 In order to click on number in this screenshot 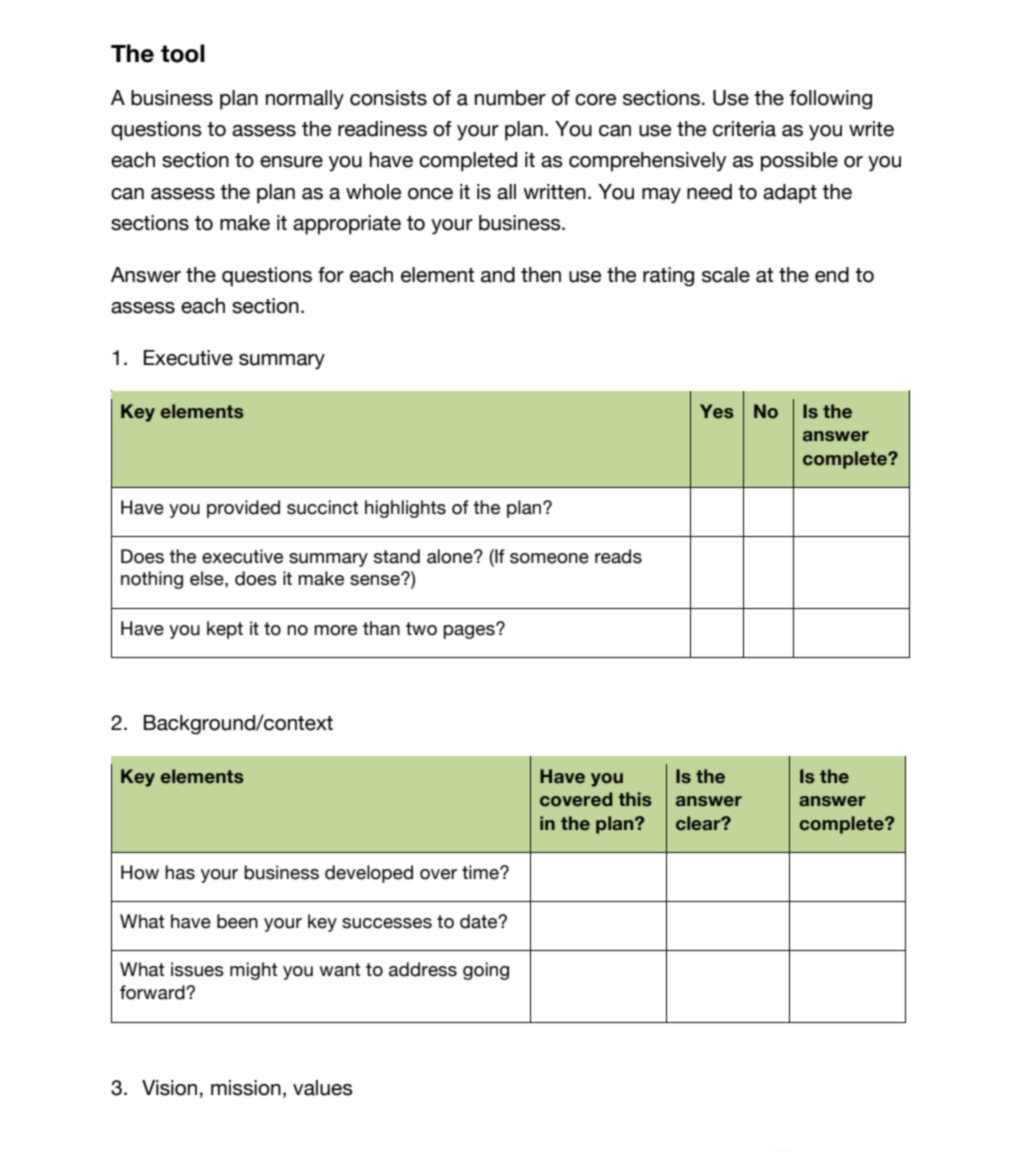, I will do `click(510, 98)`.
